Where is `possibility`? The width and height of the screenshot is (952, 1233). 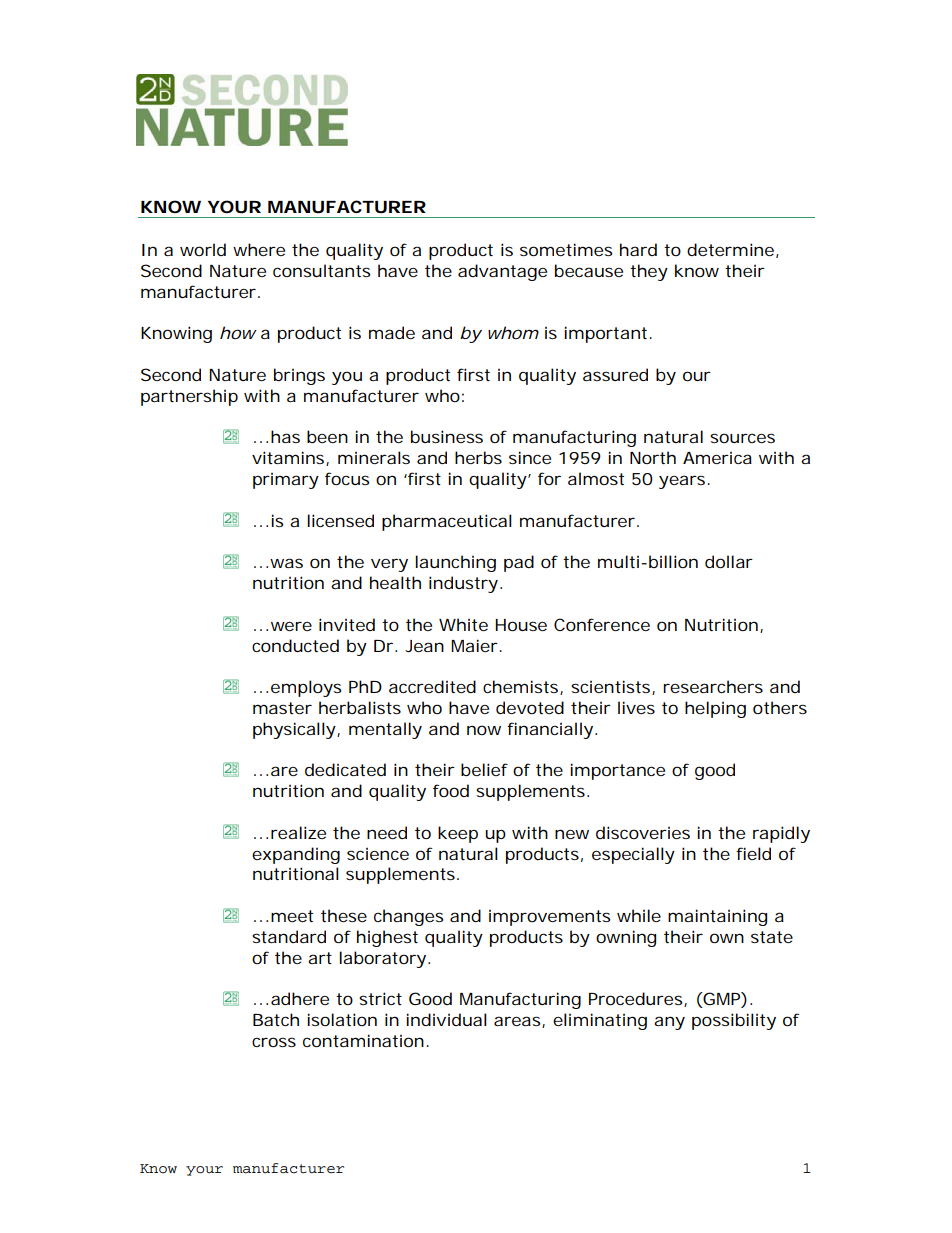
possibility is located at coordinates (734, 1021).
